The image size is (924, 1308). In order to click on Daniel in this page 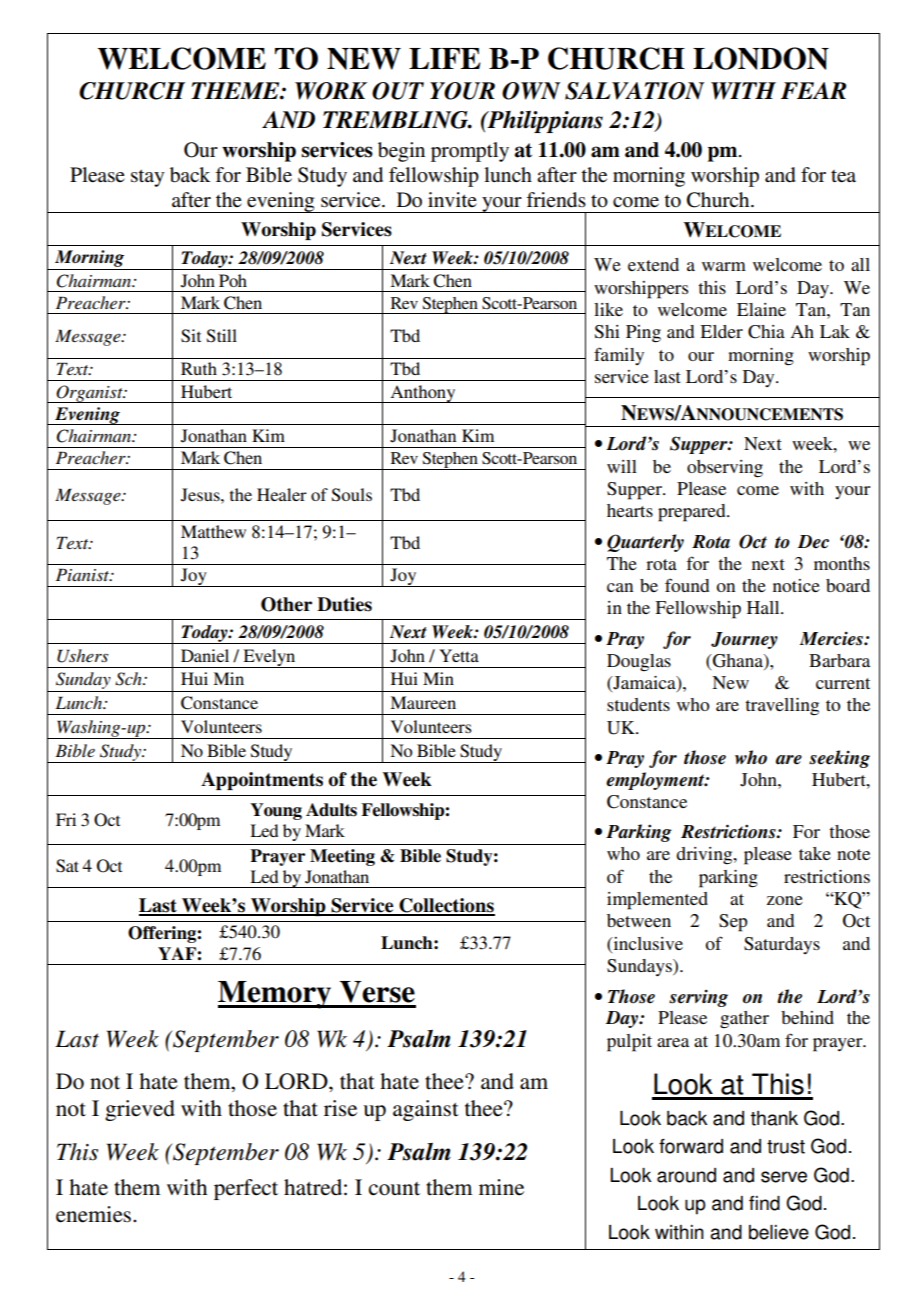, I will do `click(205, 655)`.
